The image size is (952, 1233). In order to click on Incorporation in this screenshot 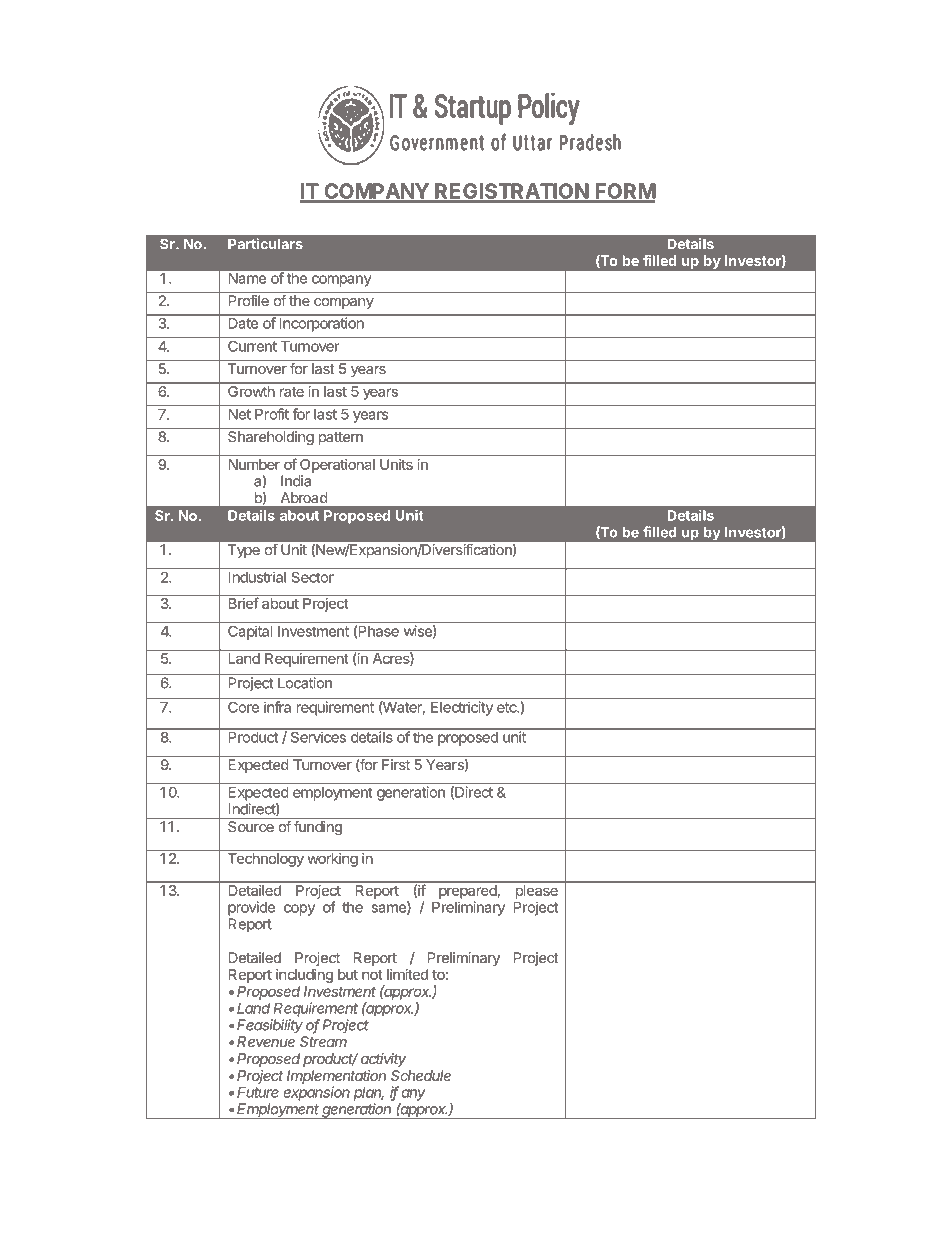, I will do `click(322, 325)`.
